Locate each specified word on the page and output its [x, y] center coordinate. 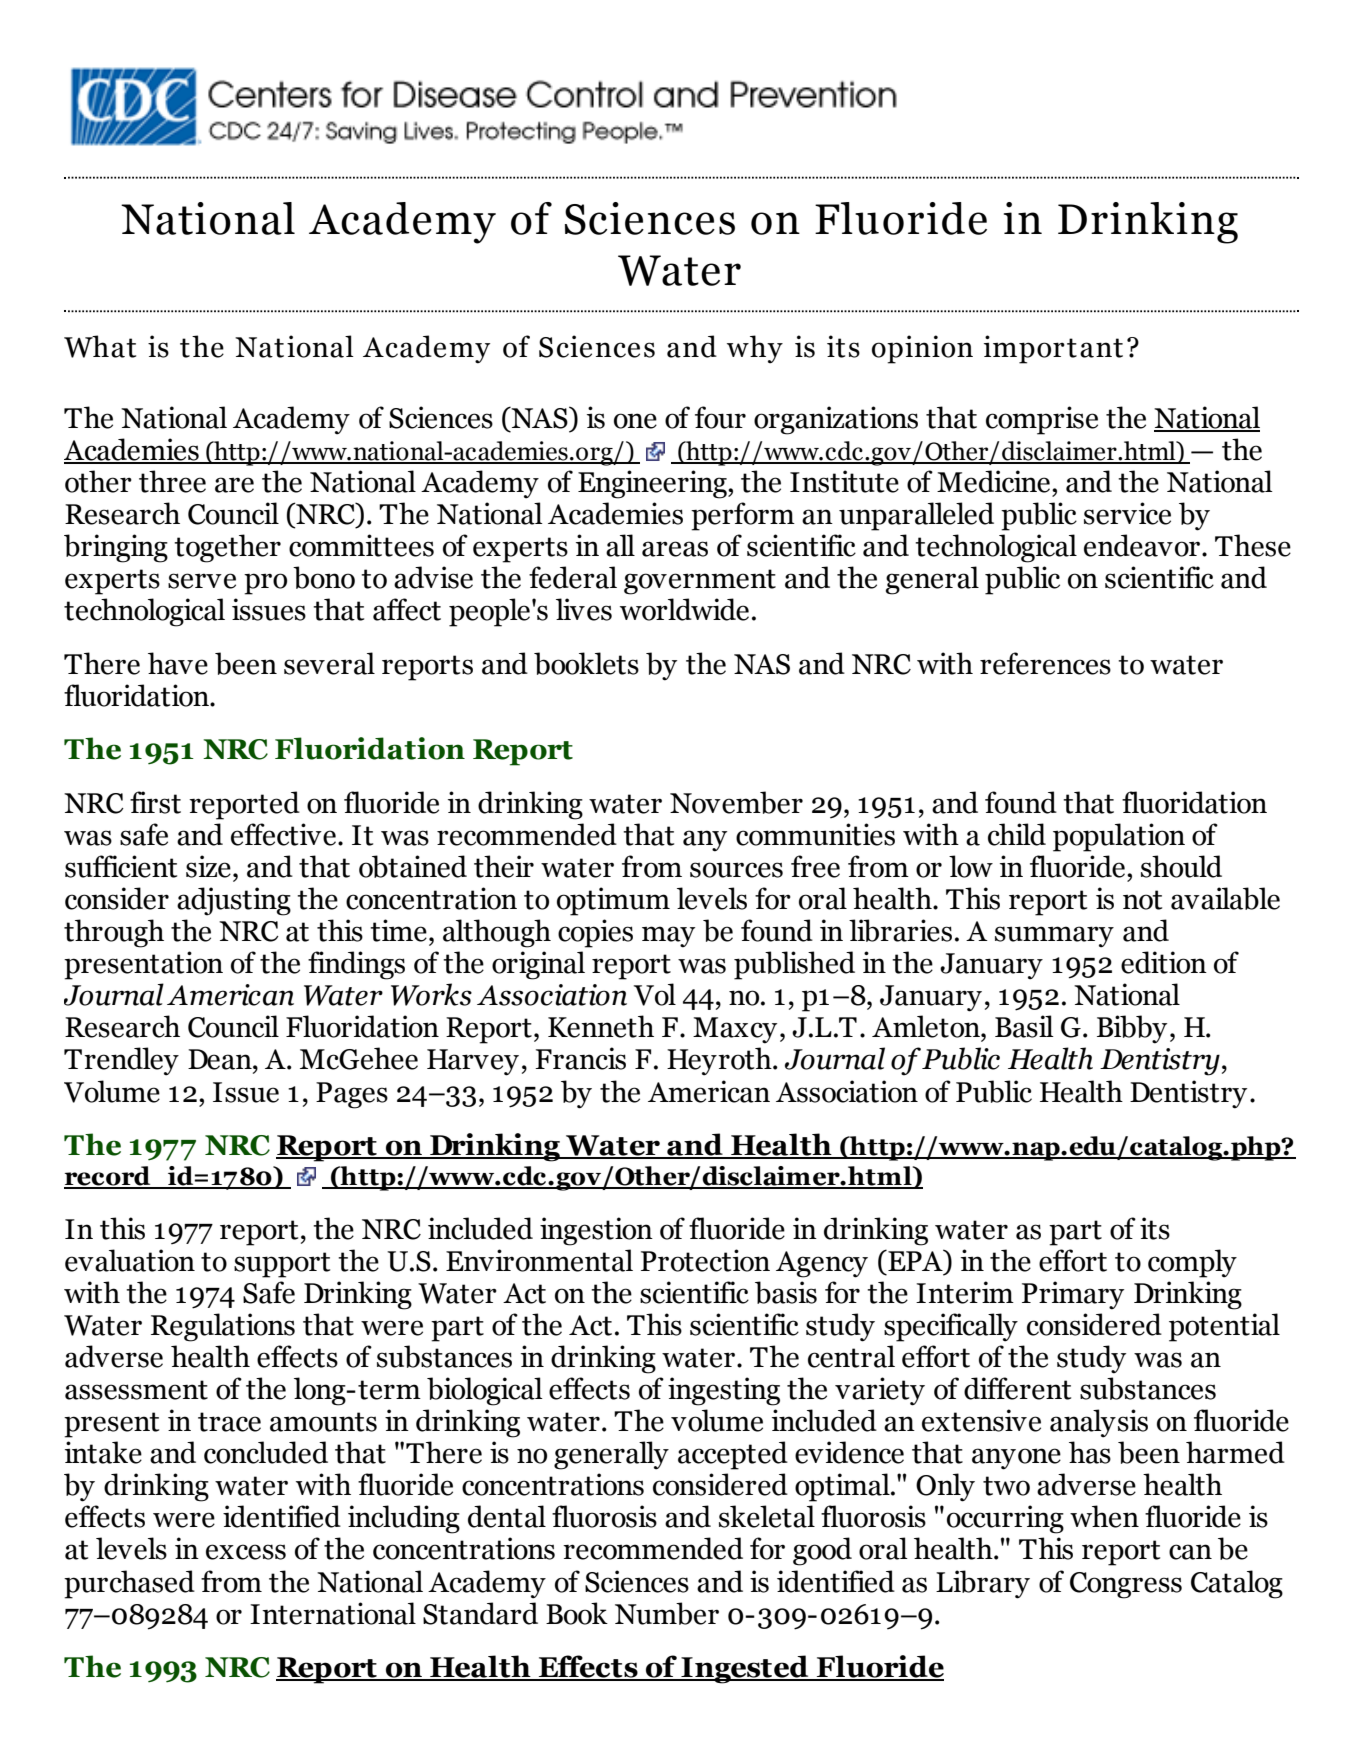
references [1045, 663]
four [720, 417]
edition [1164, 962]
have [178, 663]
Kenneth [601, 1026]
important [1053, 349]
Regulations [223, 1327]
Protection [705, 1260]
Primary [1073, 1295]
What [100, 346]
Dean [221, 1059]
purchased [129, 1584]
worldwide [684, 609]
